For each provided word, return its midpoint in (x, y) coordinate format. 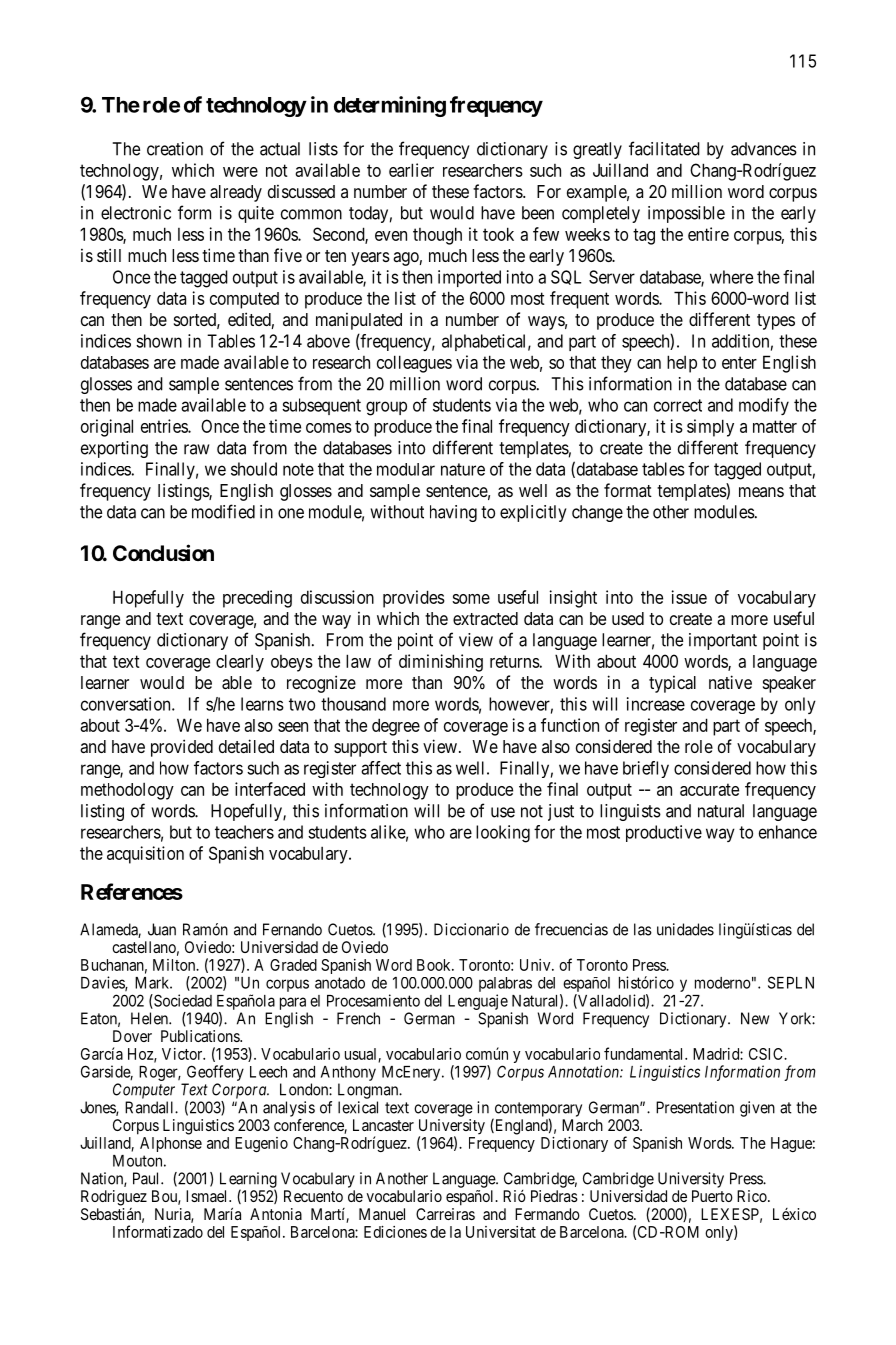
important (723, 641)
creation (175, 149)
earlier (411, 170)
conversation (127, 704)
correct (678, 405)
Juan (162, 929)
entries (165, 426)
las (643, 929)
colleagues (414, 364)
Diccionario (471, 929)
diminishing (441, 663)
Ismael (208, 1196)
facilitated (664, 148)
